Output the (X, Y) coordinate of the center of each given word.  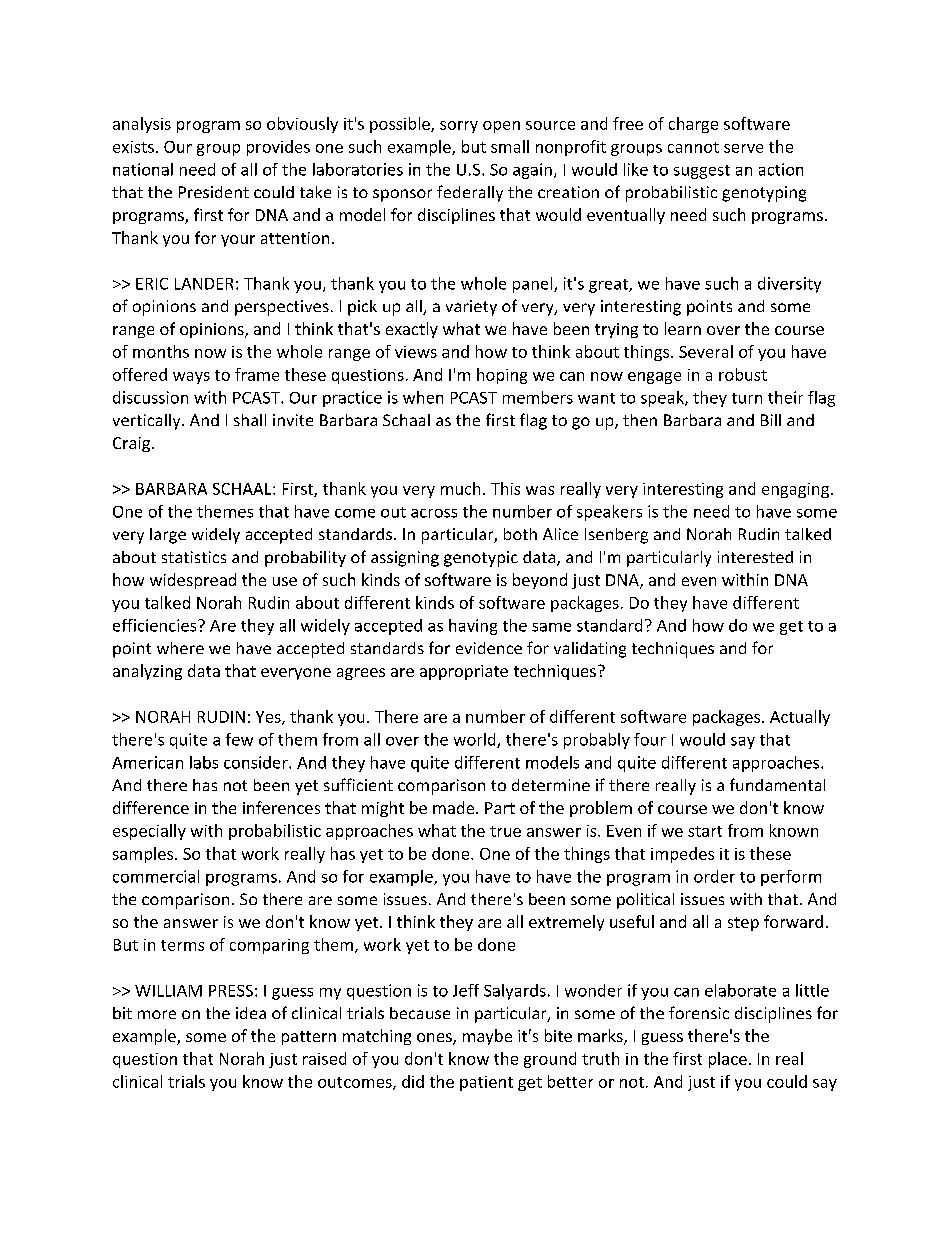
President (214, 192)
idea (251, 1013)
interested (755, 557)
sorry (459, 127)
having (473, 627)
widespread (193, 581)
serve (743, 148)
